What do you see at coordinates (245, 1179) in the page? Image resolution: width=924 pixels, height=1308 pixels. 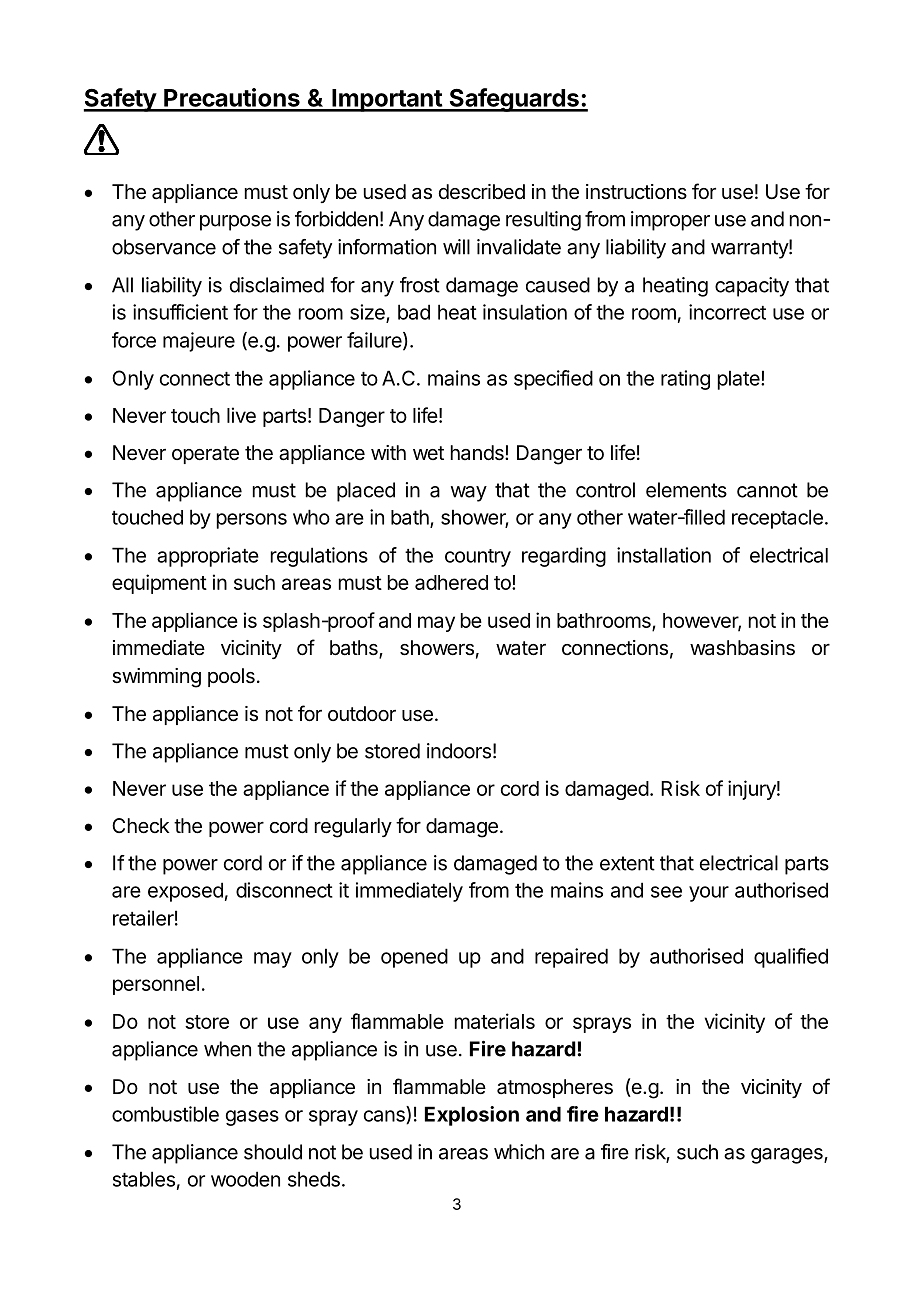 I see `wooden` at bounding box center [245, 1179].
